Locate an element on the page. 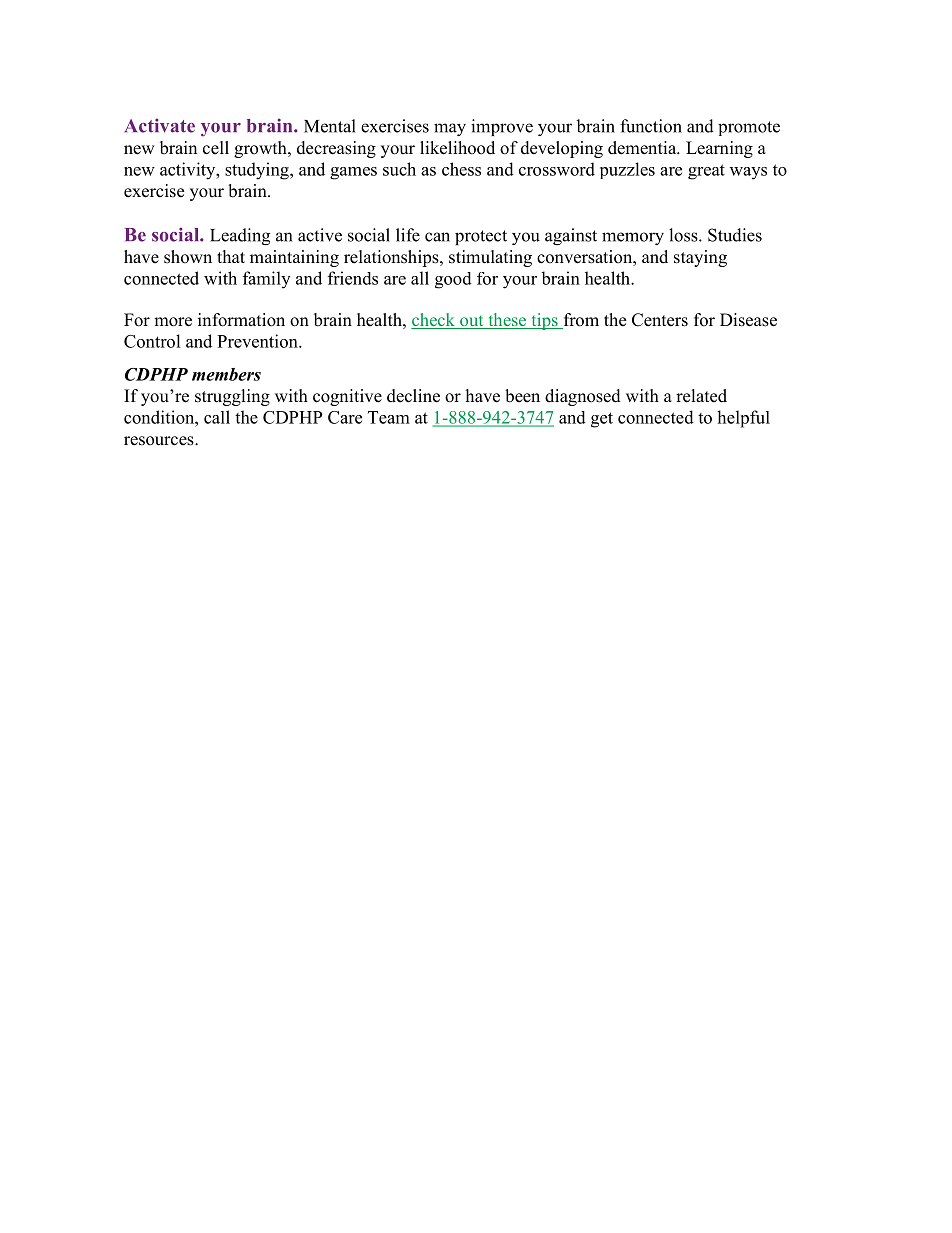 This document has width=952, height=1233. call is located at coordinates (217, 417).
